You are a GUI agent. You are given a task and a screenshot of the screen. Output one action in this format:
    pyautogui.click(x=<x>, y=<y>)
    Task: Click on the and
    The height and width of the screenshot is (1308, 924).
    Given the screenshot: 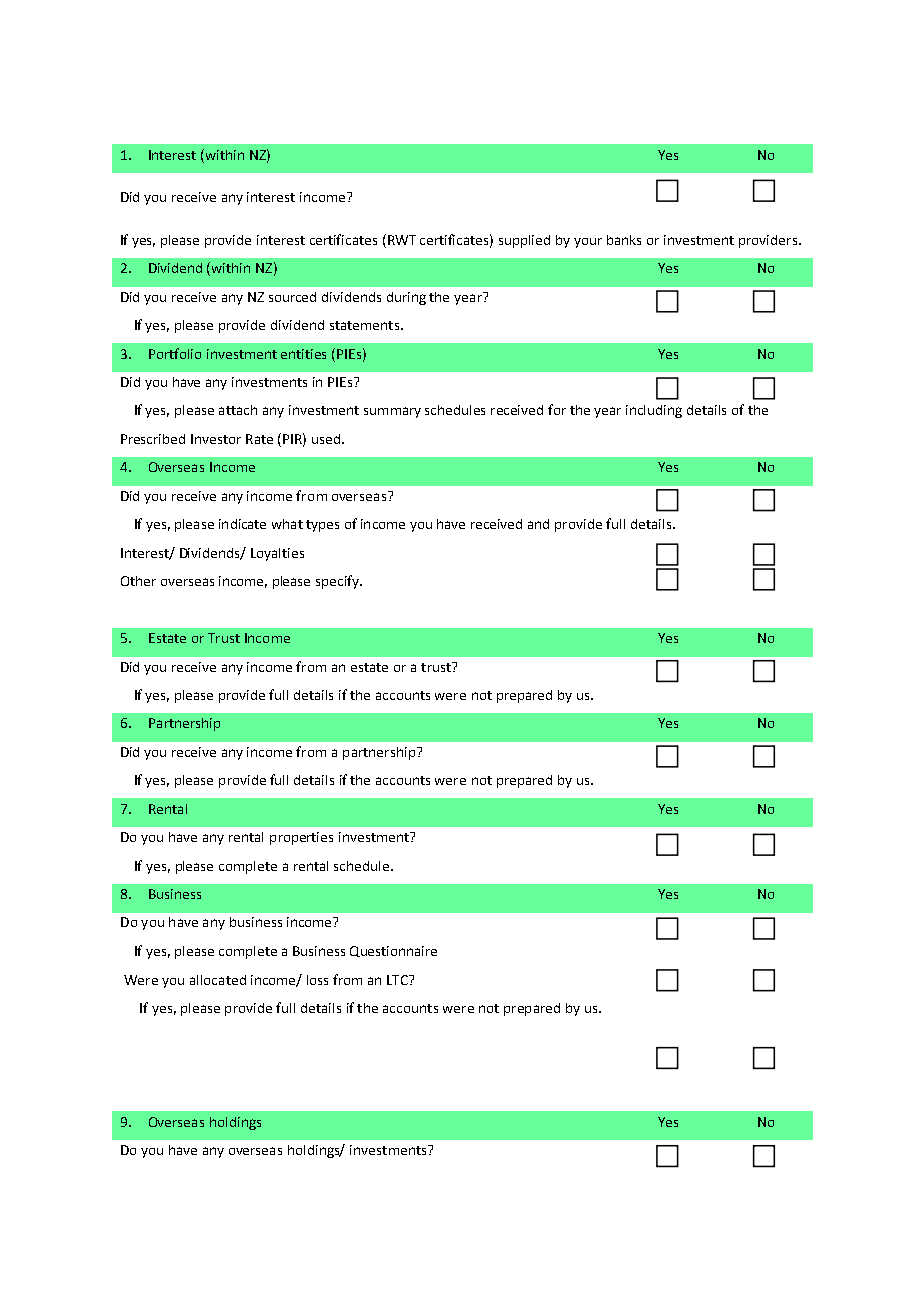 What is the action you would take?
    pyautogui.click(x=538, y=524)
